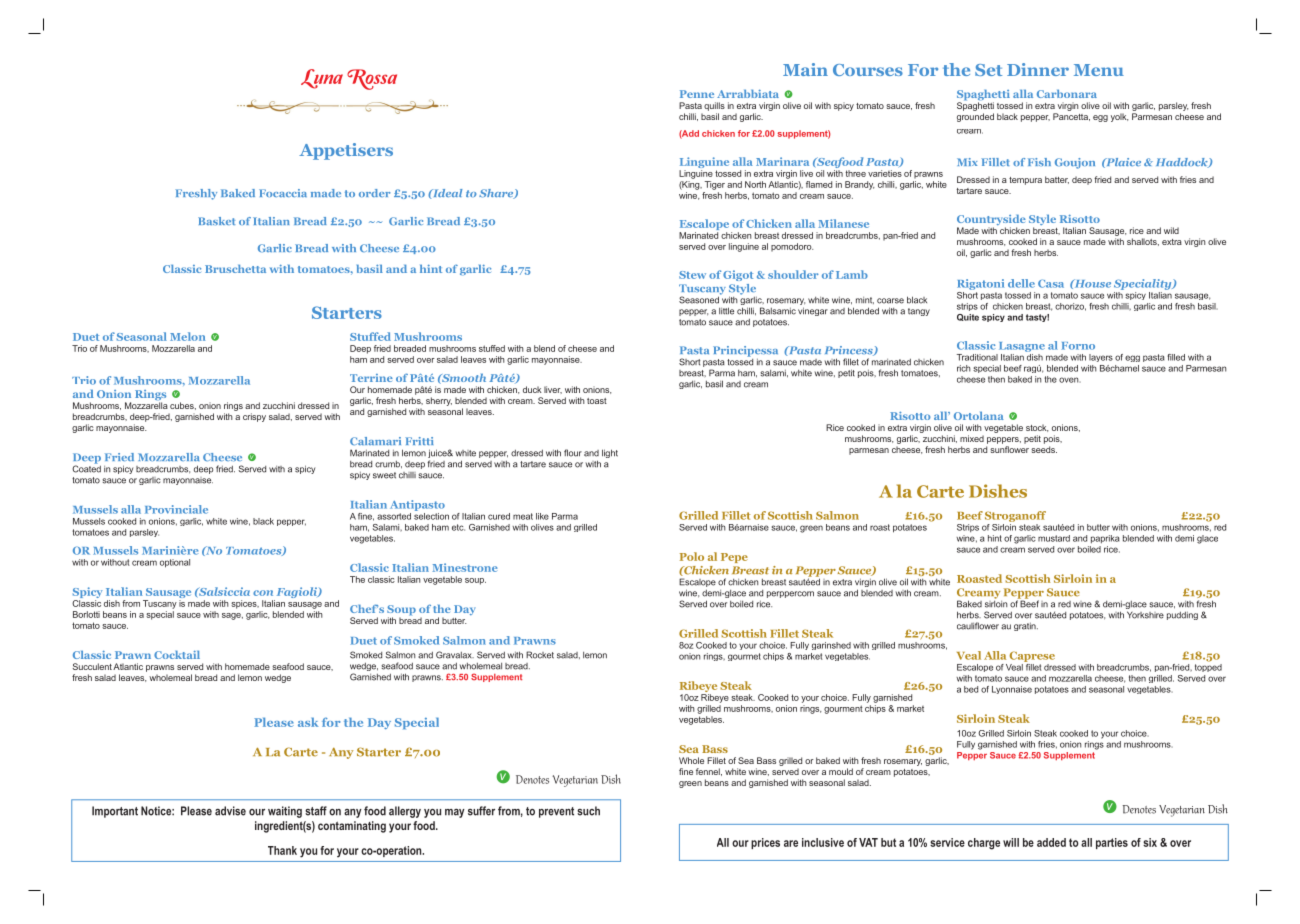 This screenshot has height=924, width=1300. Describe the element at coordinates (254, 417) in the screenshot. I see `crispy` at that location.
